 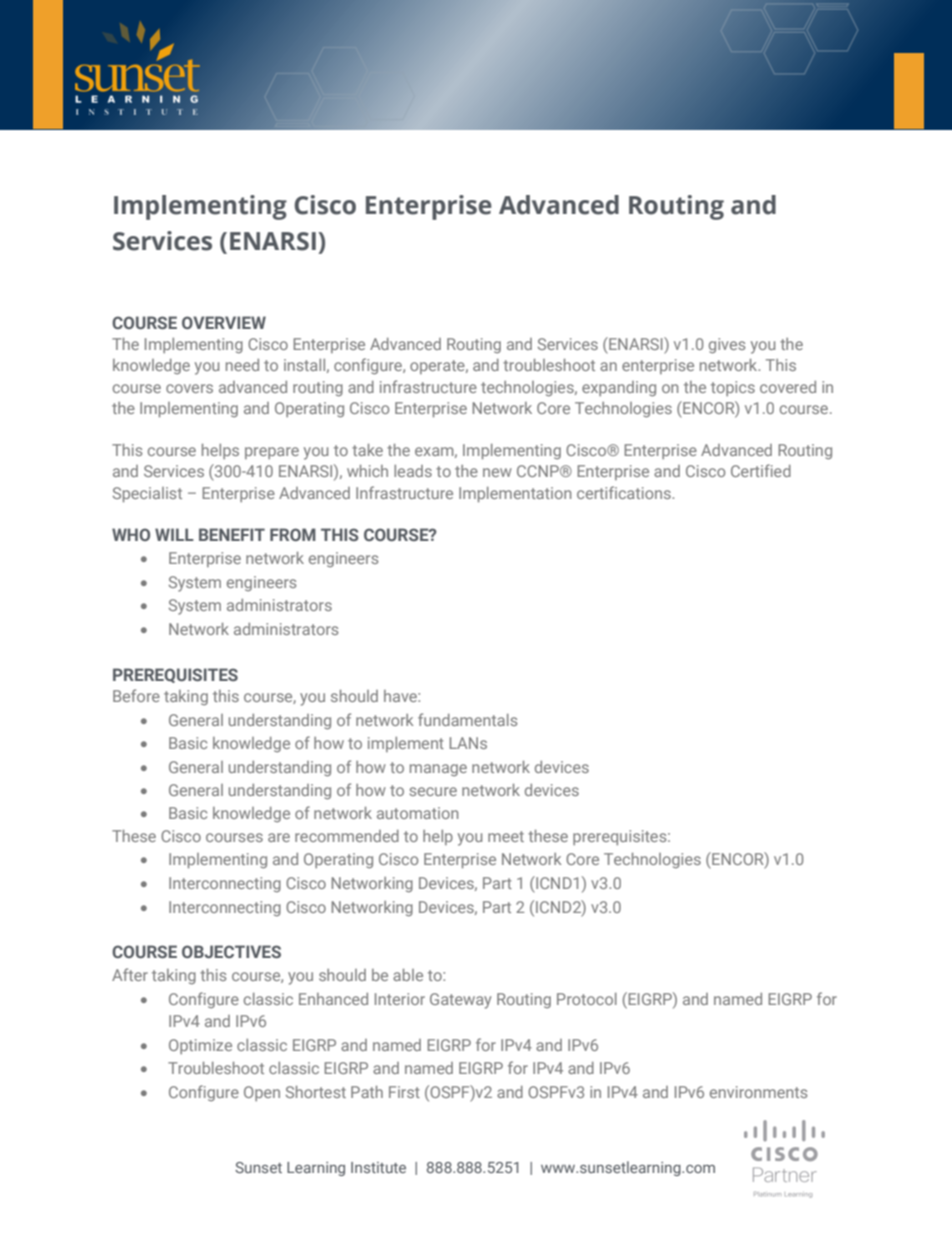 What do you see at coordinates (587, 999) in the screenshot?
I see `Protocol` at bounding box center [587, 999].
